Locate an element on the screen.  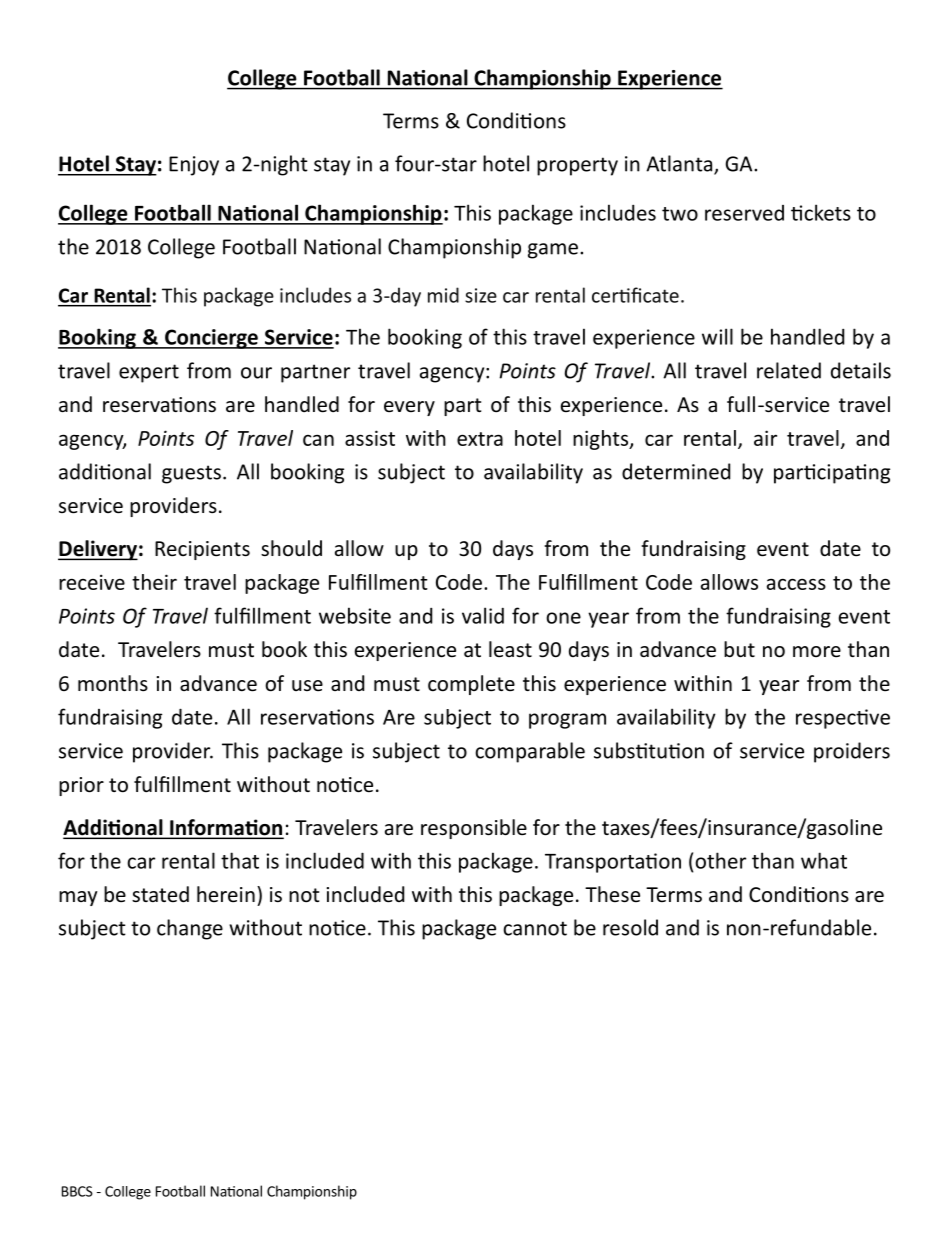
reserved is located at coordinates (744, 213).
